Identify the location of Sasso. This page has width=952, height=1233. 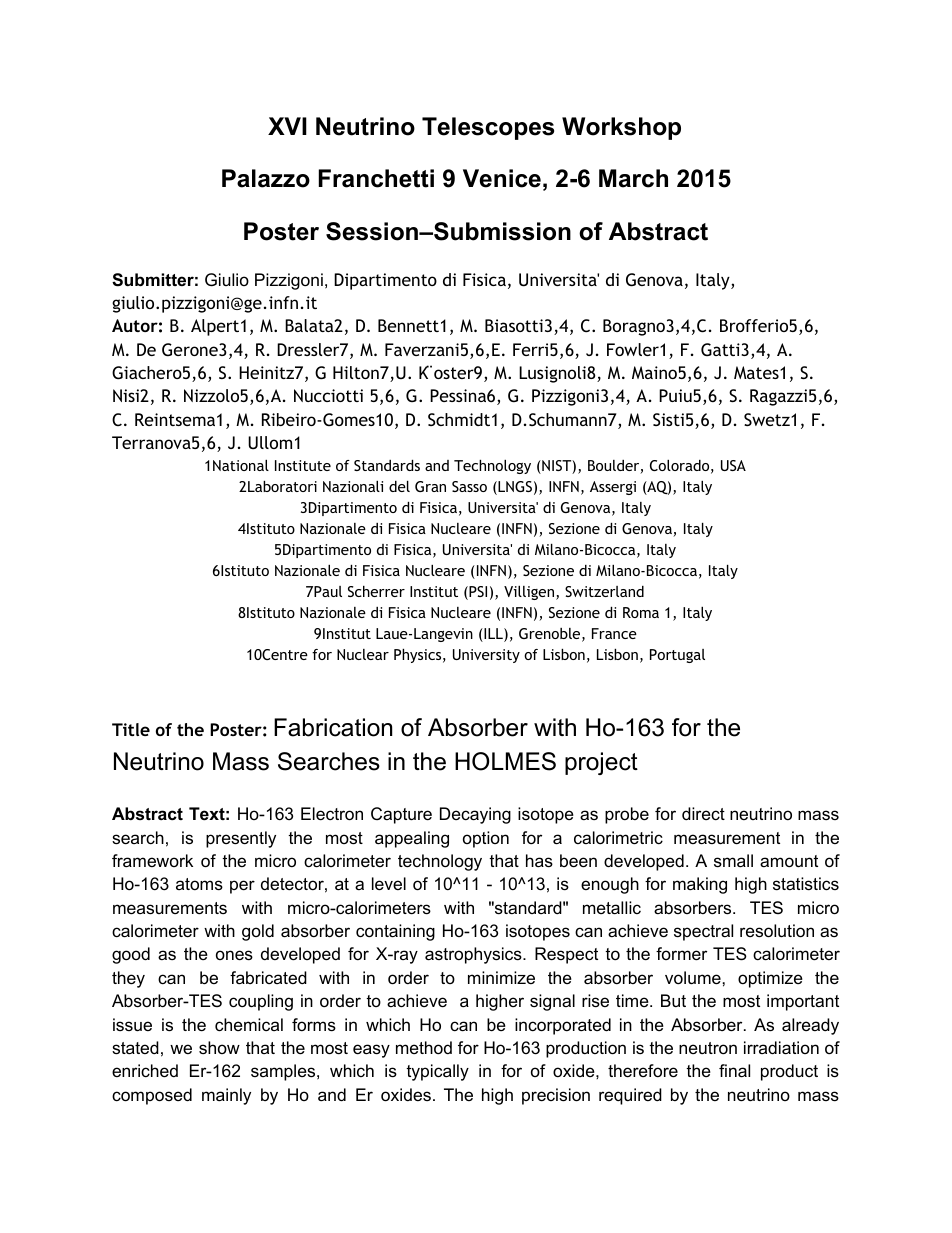
(469, 486).
